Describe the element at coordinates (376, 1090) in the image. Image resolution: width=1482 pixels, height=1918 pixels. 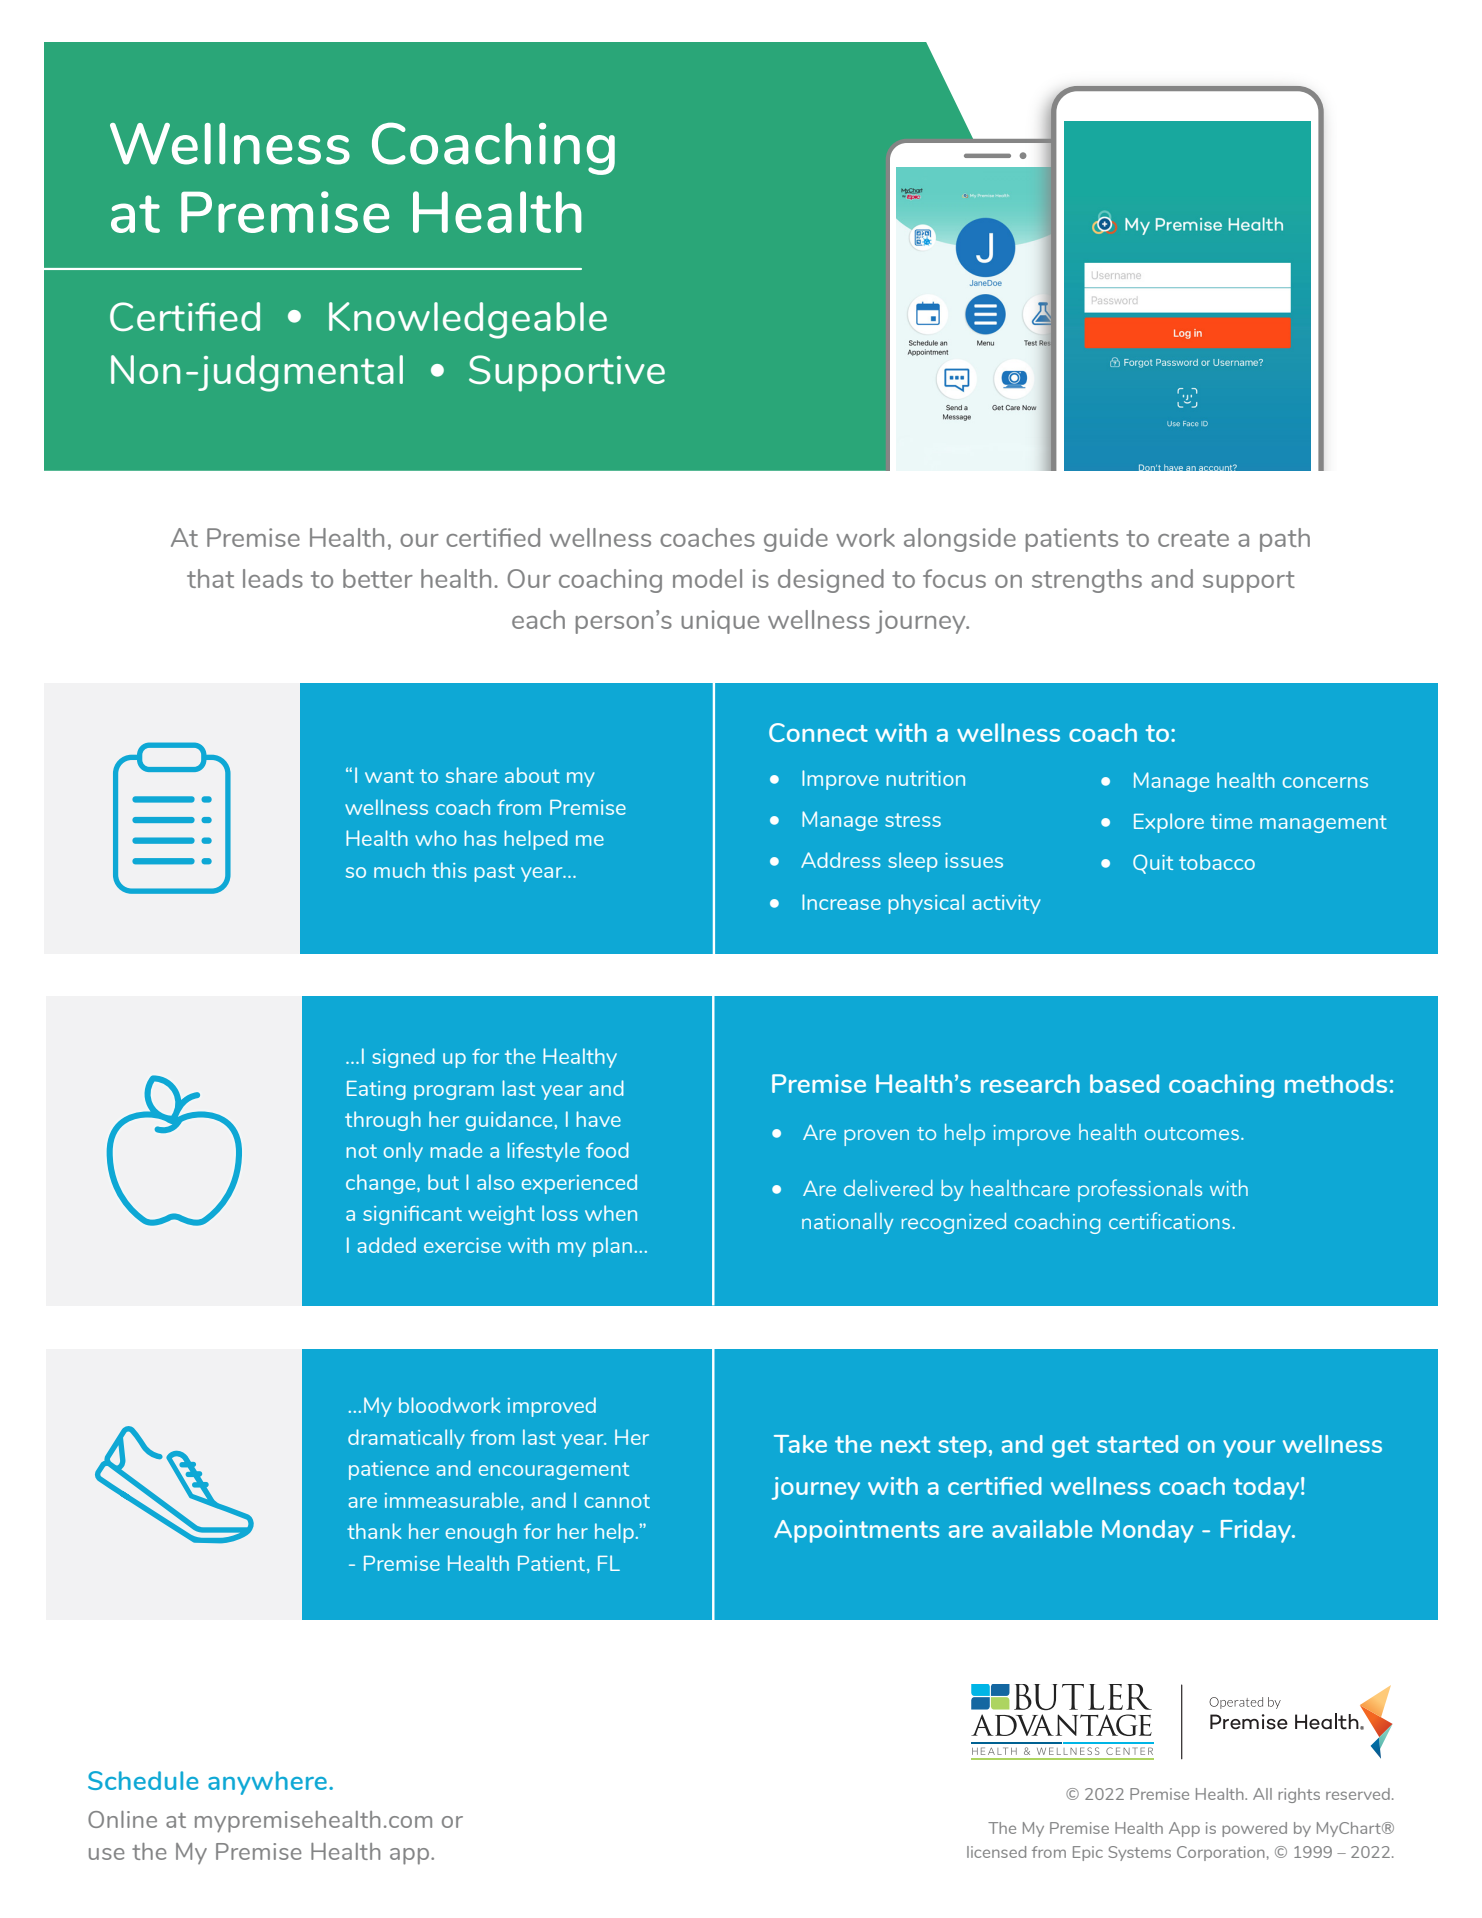
I see `Eating` at that location.
